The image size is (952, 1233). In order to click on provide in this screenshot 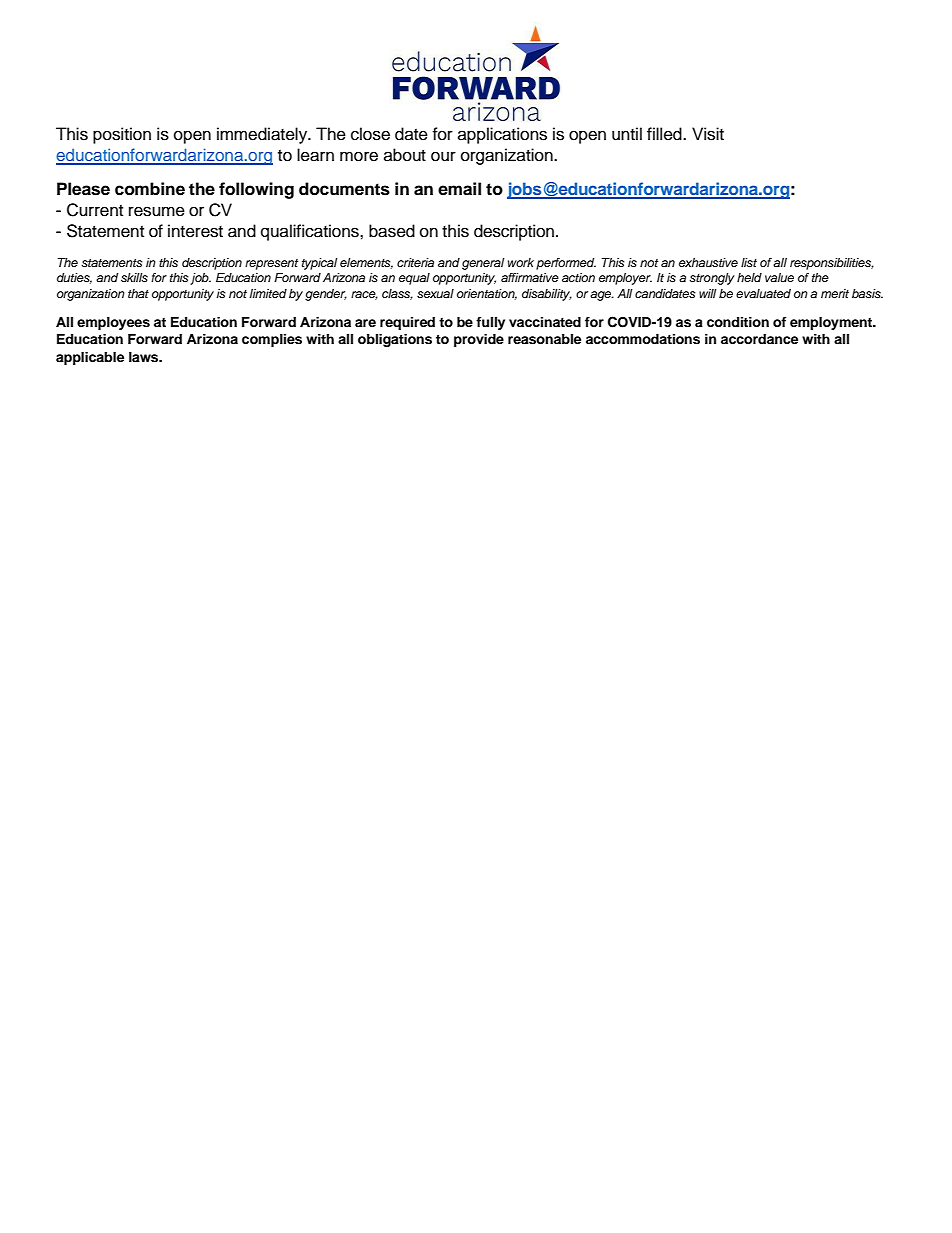, I will do `click(479, 340)`.
